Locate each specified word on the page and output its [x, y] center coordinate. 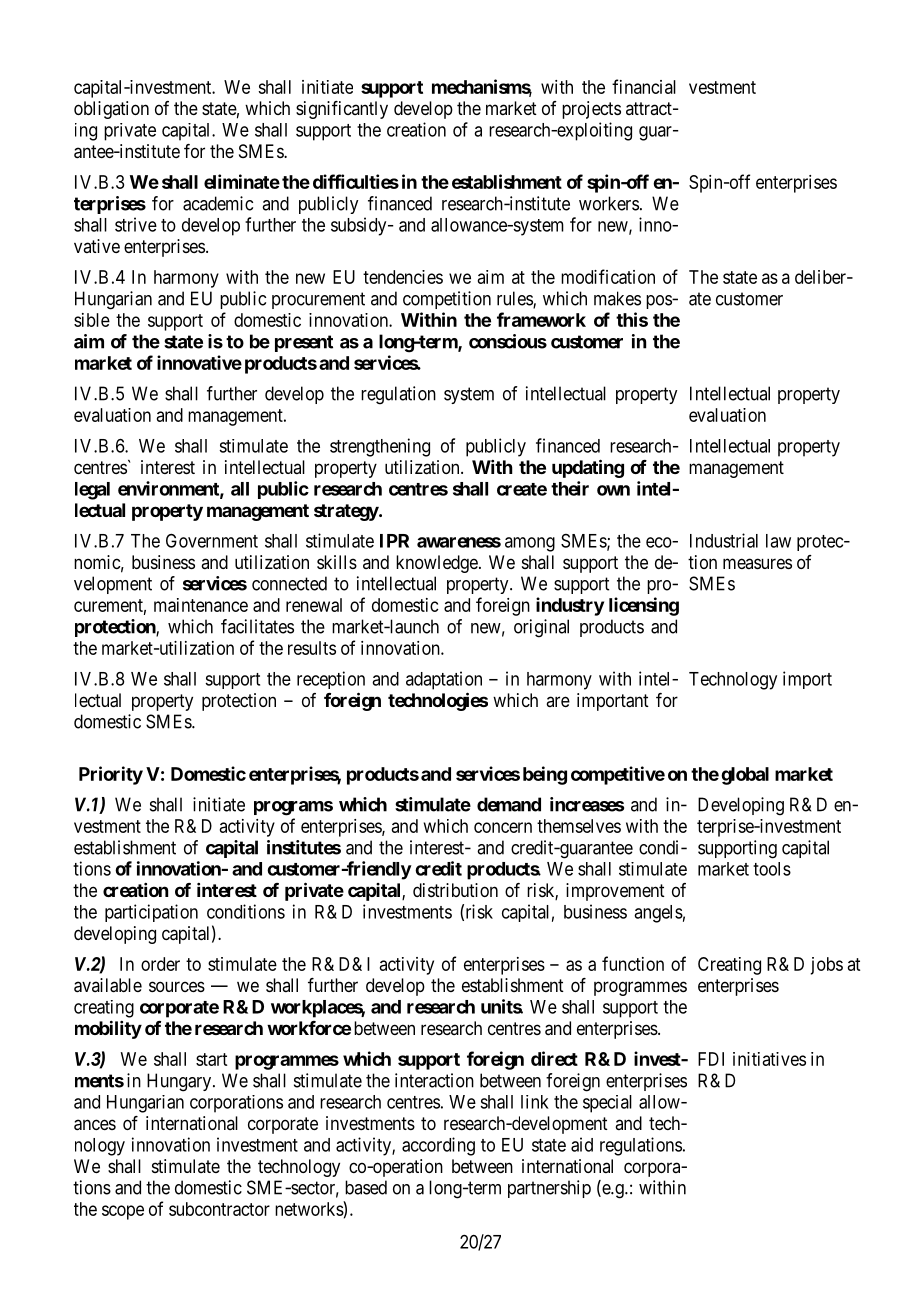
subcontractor [219, 1209]
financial [644, 86]
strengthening [380, 447]
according [438, 1146]
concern [503, 827]
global [745, 776]
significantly [342, 110]
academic [218, 203]
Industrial [724, 540]
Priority [111, 775]
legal [92, 491]
